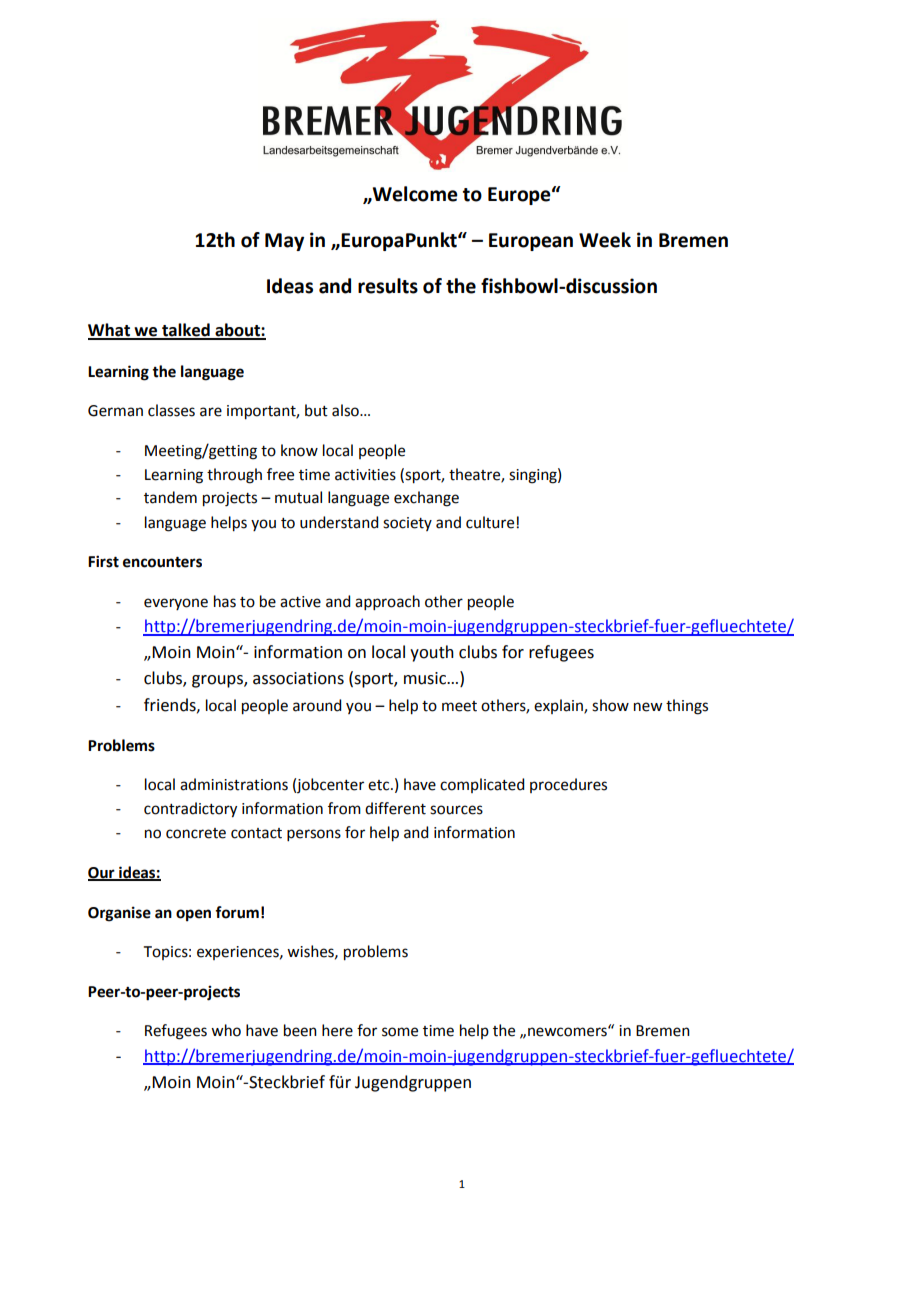  I want to click on approach, so click(387, 602).
